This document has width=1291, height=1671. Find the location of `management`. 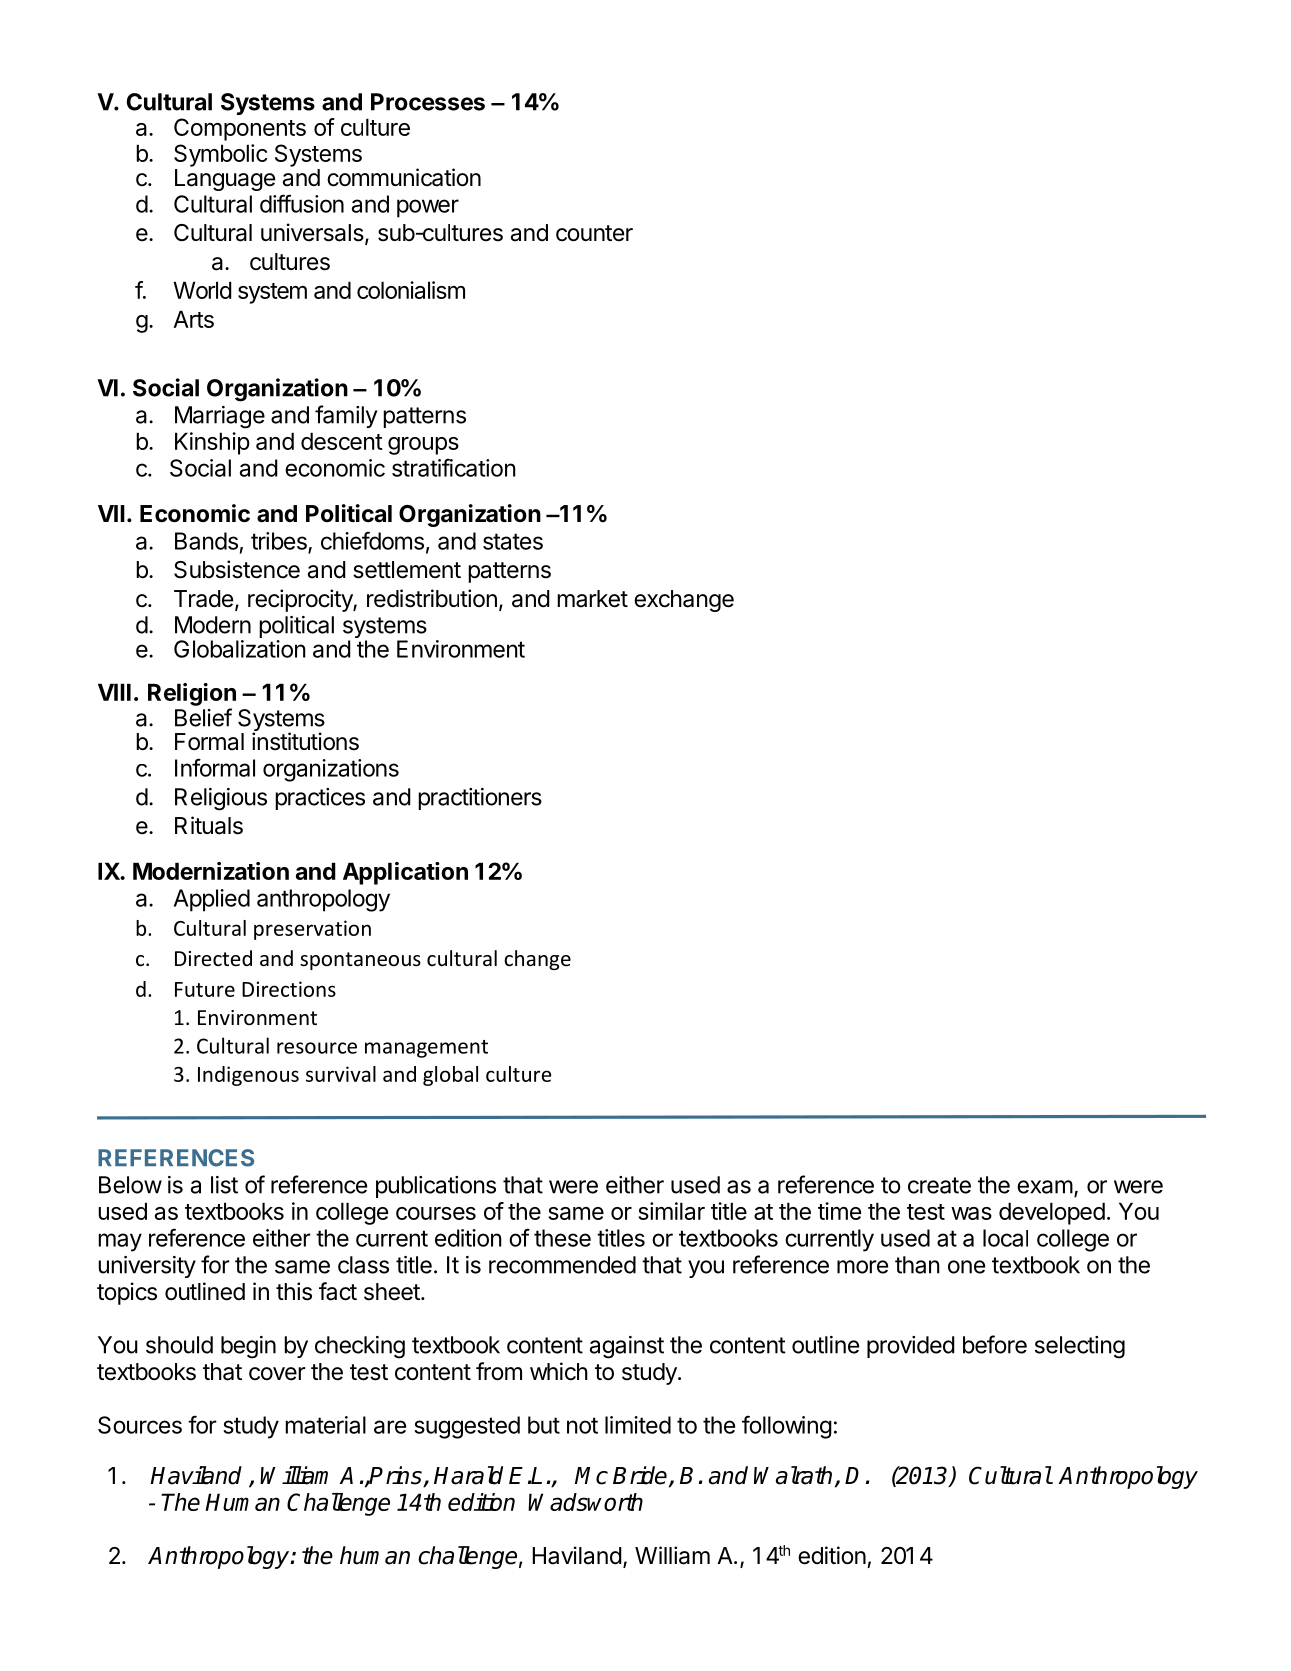

management is located at coordinates (426, 1049).
